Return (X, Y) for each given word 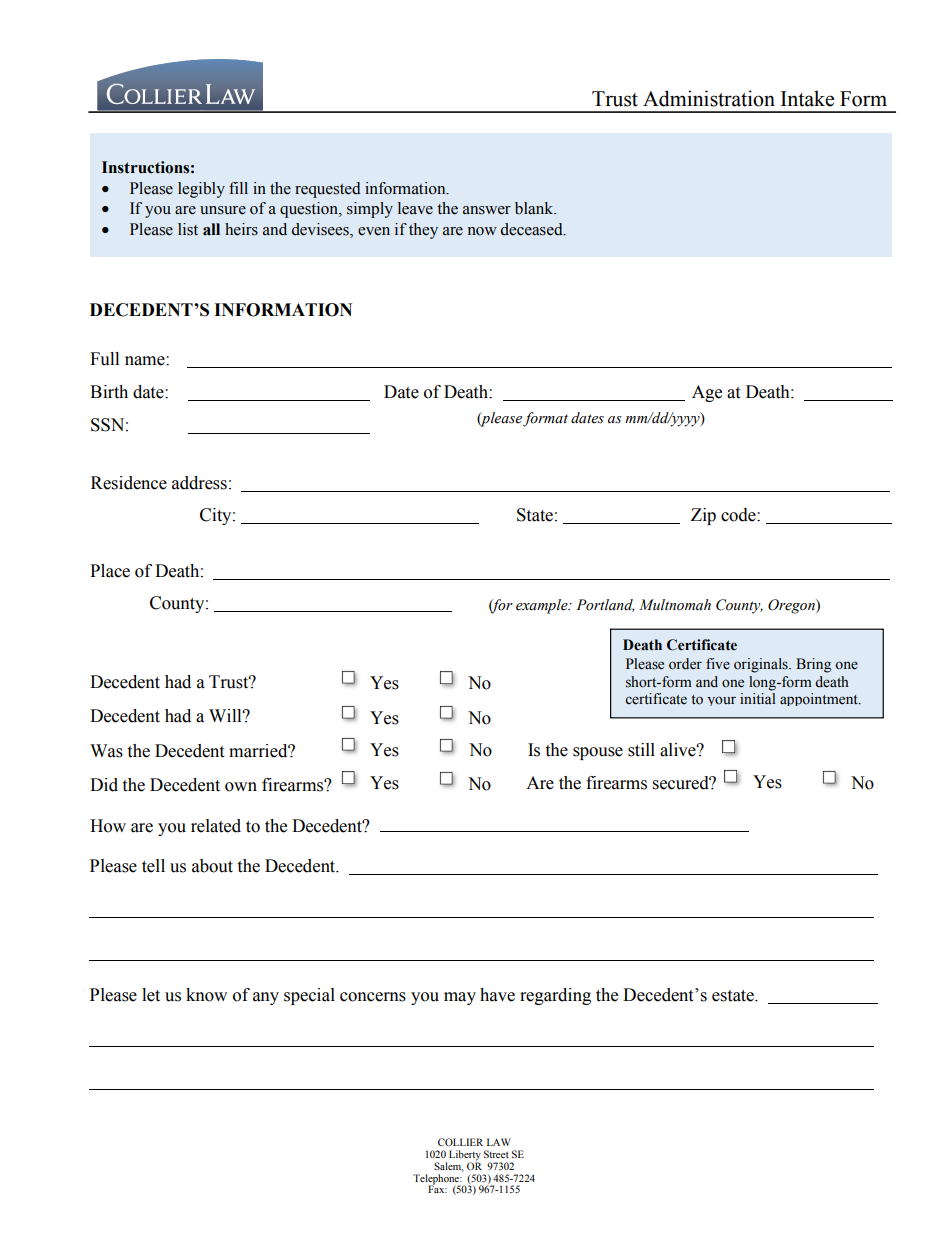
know (206, 995)
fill (238, 188)
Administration (709, 98)
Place (110, 571)
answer (487, 210)
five (718, 664)
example (543, 606)
